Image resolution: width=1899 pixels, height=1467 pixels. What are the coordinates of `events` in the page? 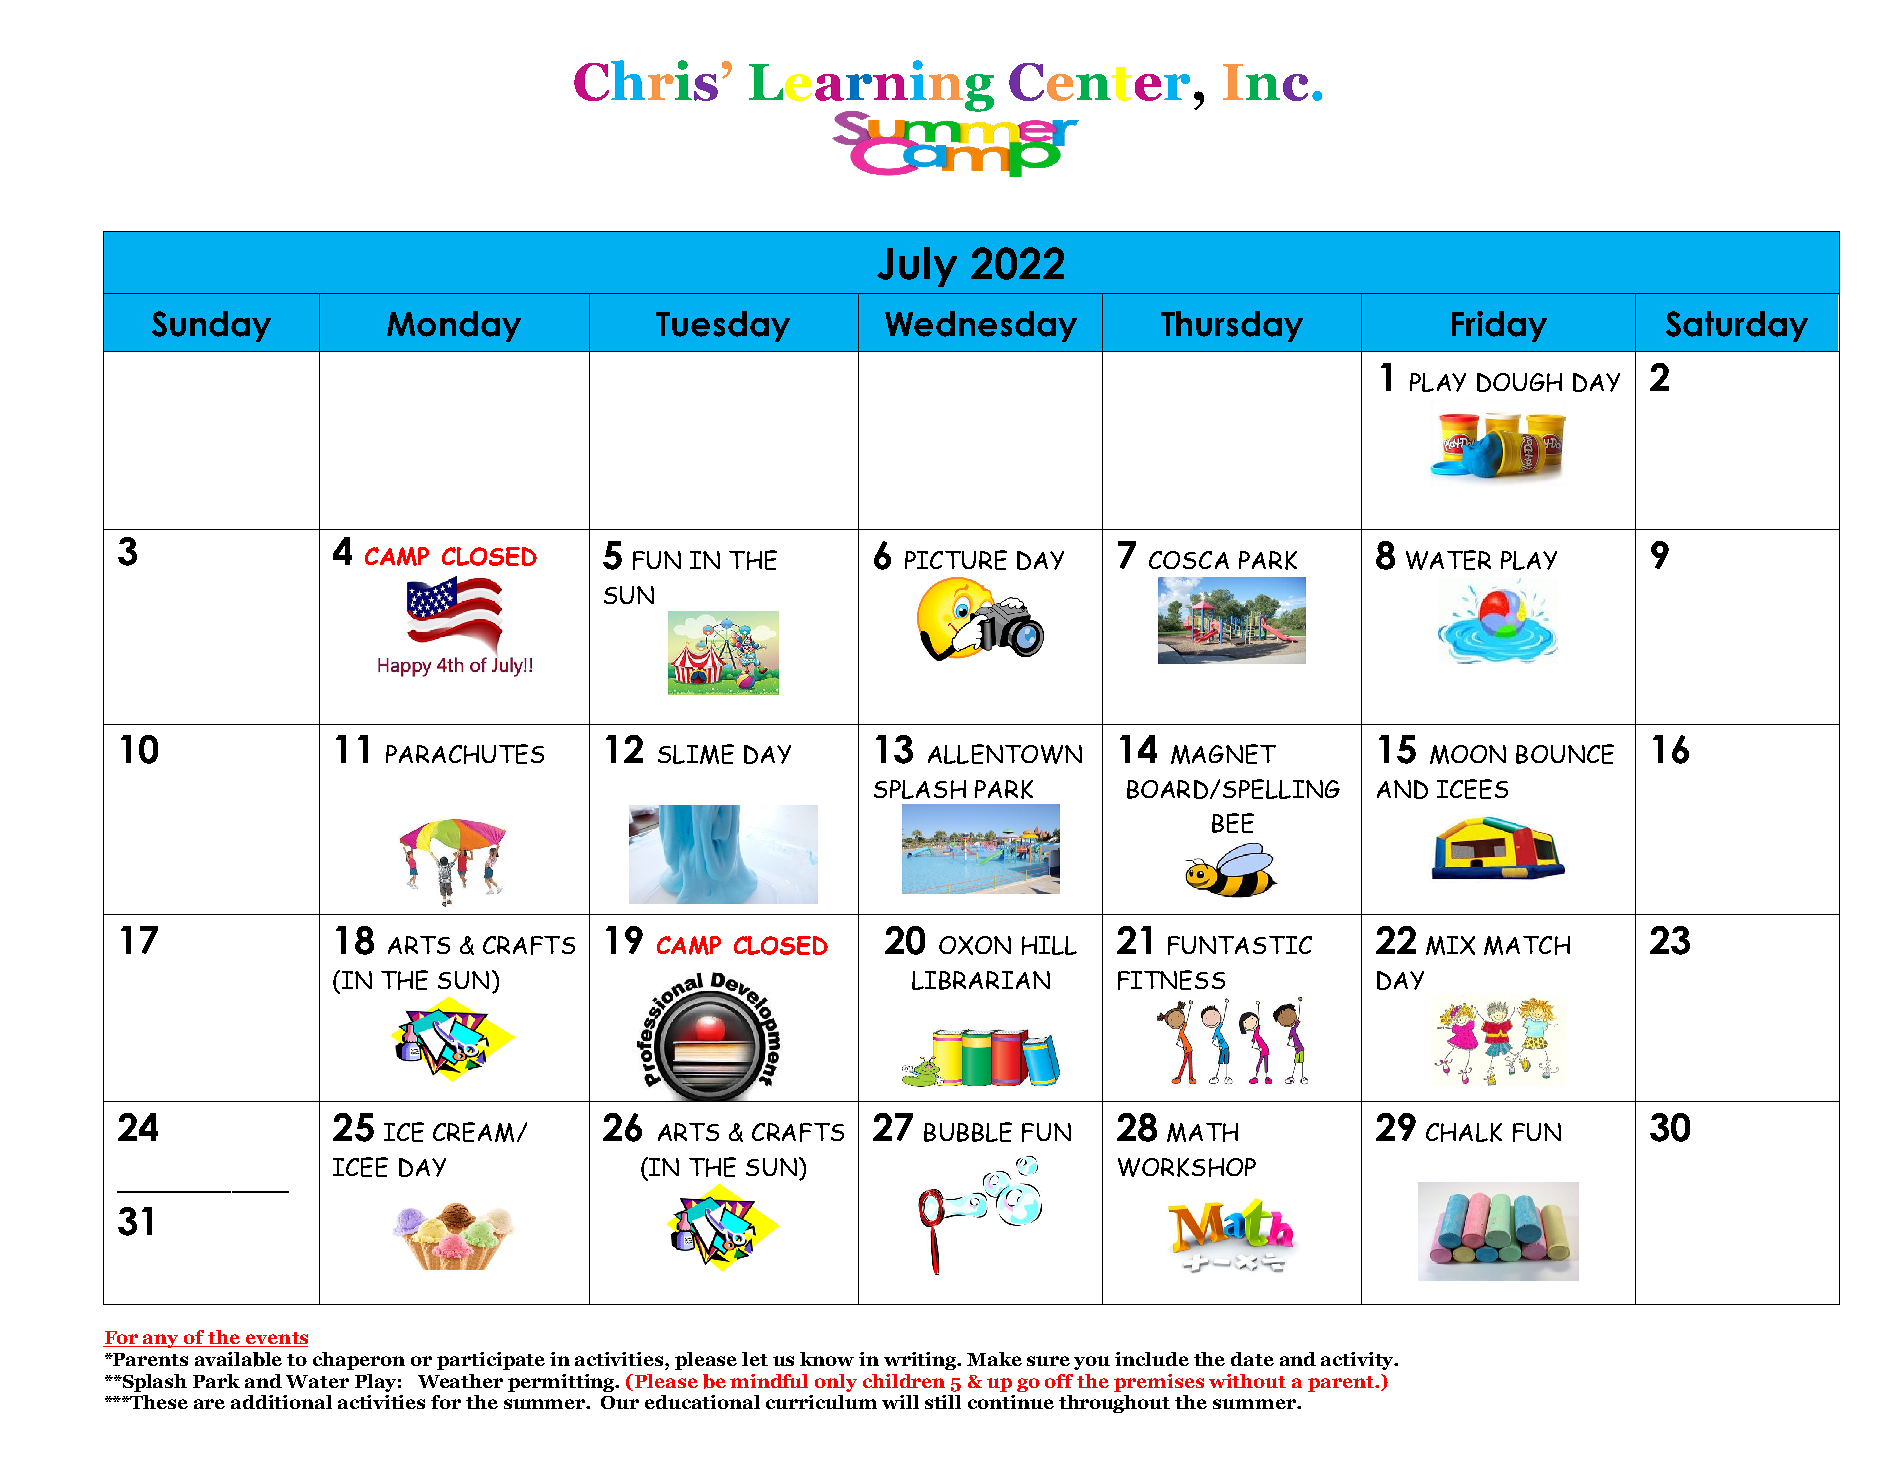 It's located at (275, 1339).
